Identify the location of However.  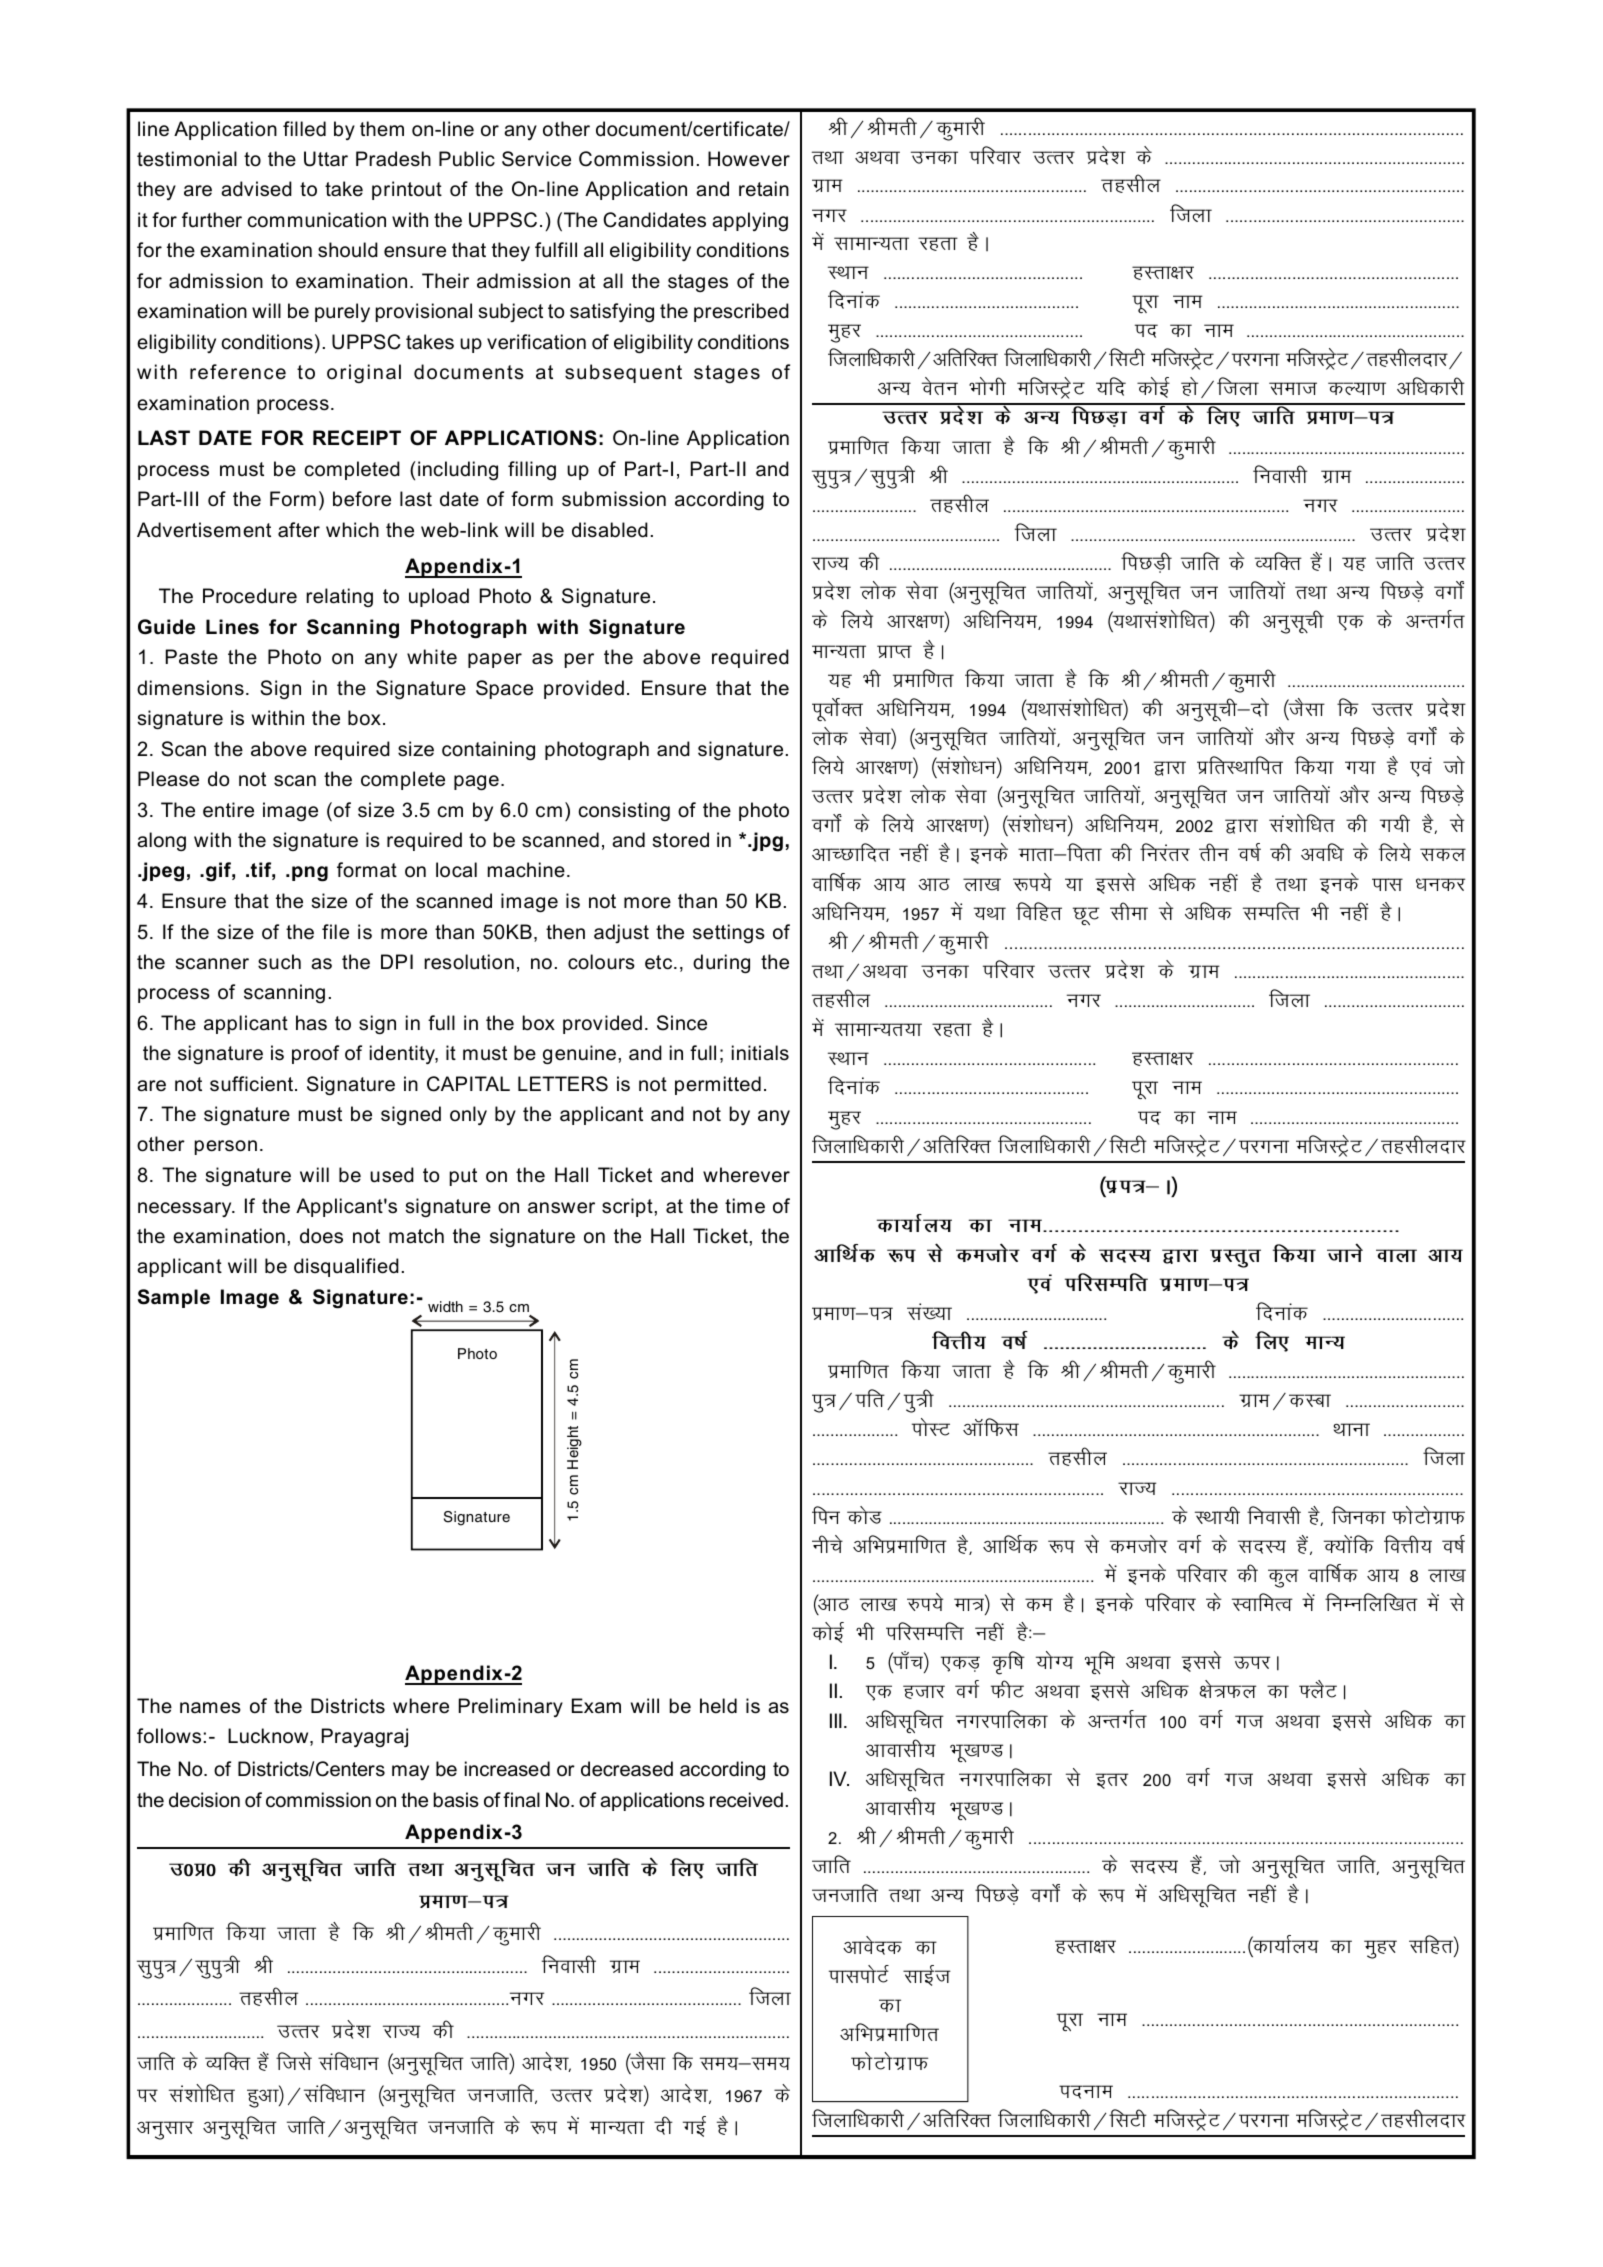
(749, 159).
